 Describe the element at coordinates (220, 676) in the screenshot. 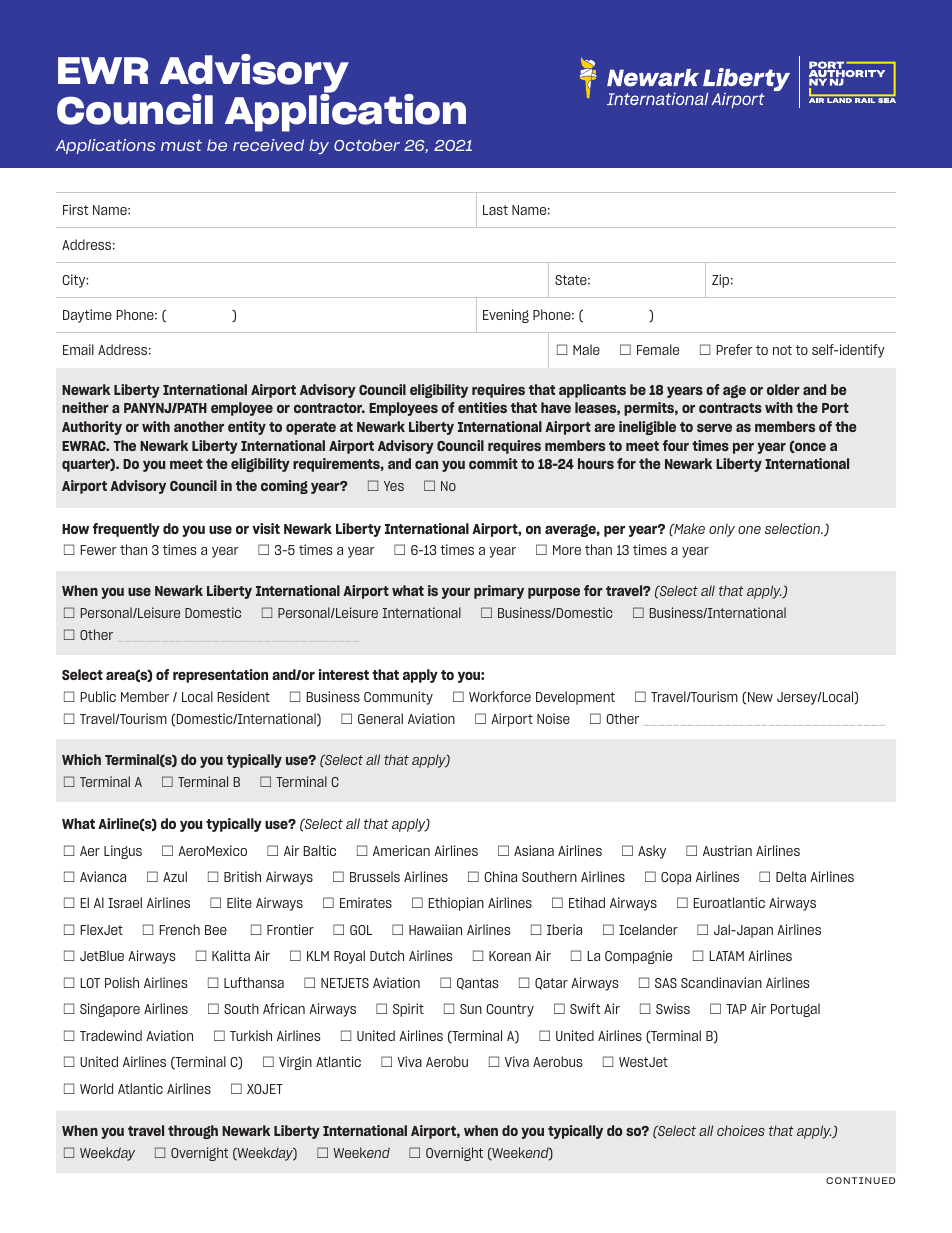

I see `representation` at that location.
